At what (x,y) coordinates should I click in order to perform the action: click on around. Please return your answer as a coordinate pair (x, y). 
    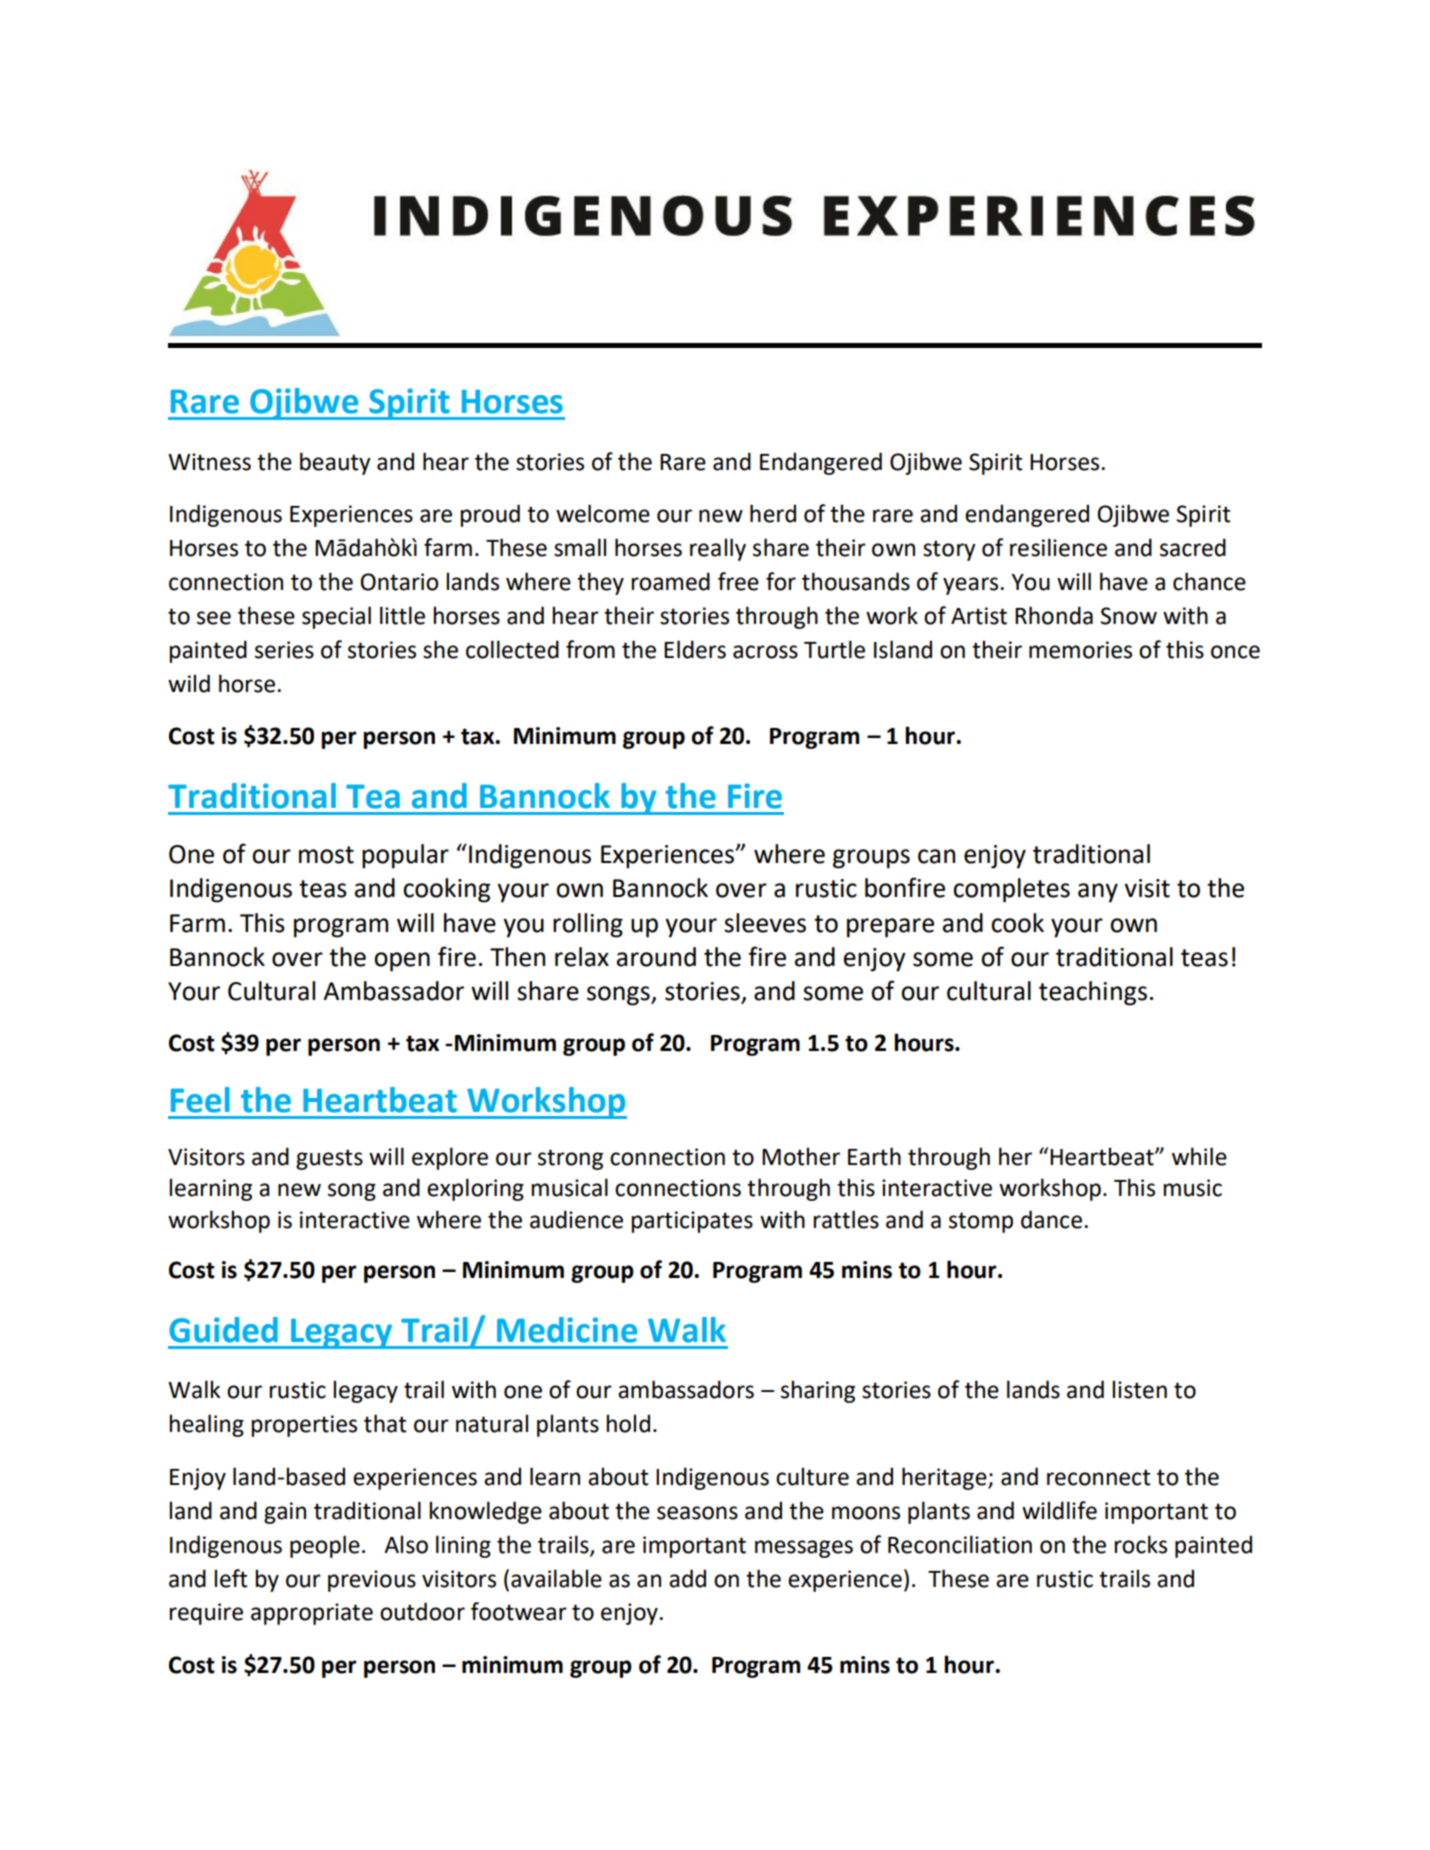
    Looking at the image, I should click on (656, 957).
